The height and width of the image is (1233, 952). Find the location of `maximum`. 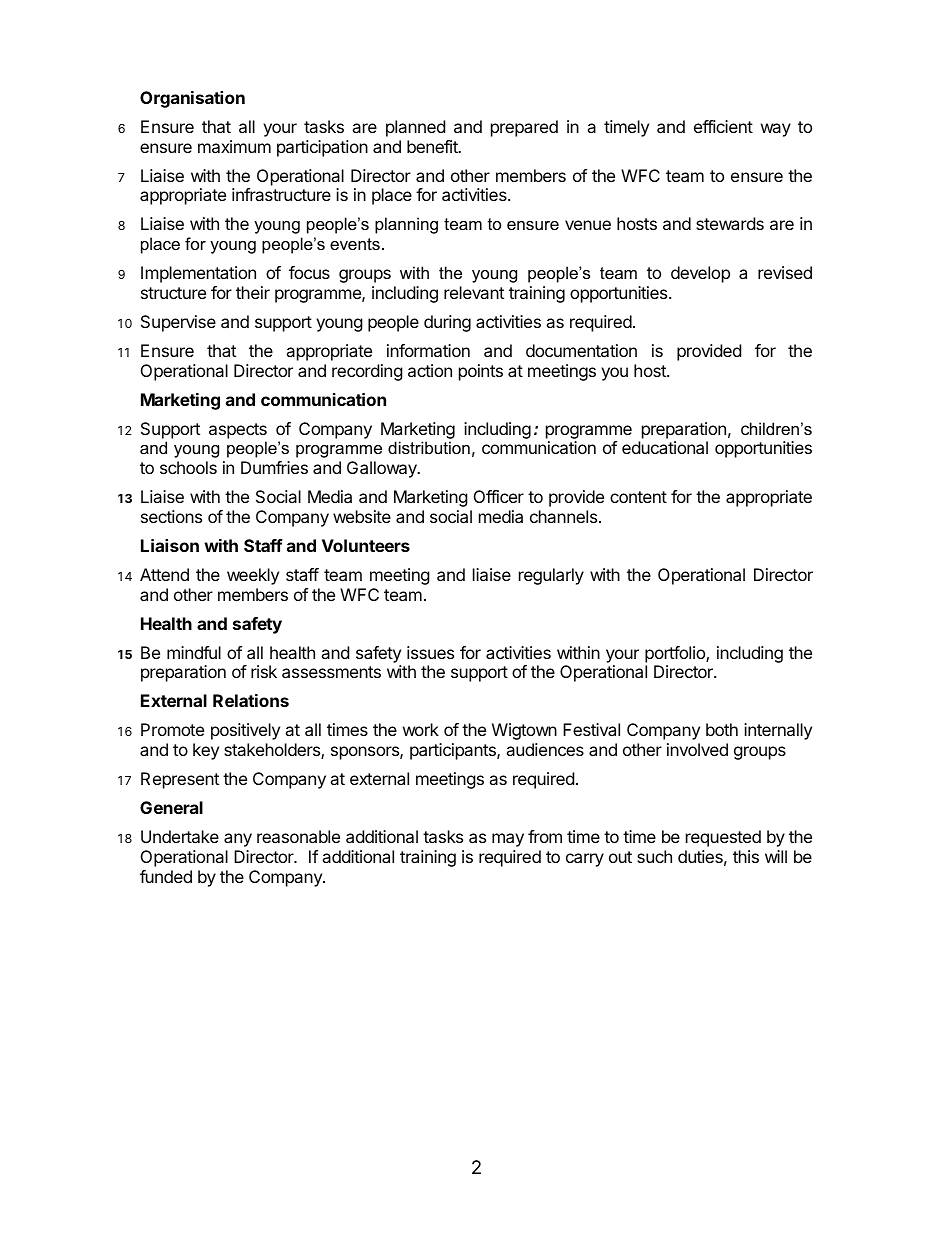

maximum is located at coordinates (234, 146).
